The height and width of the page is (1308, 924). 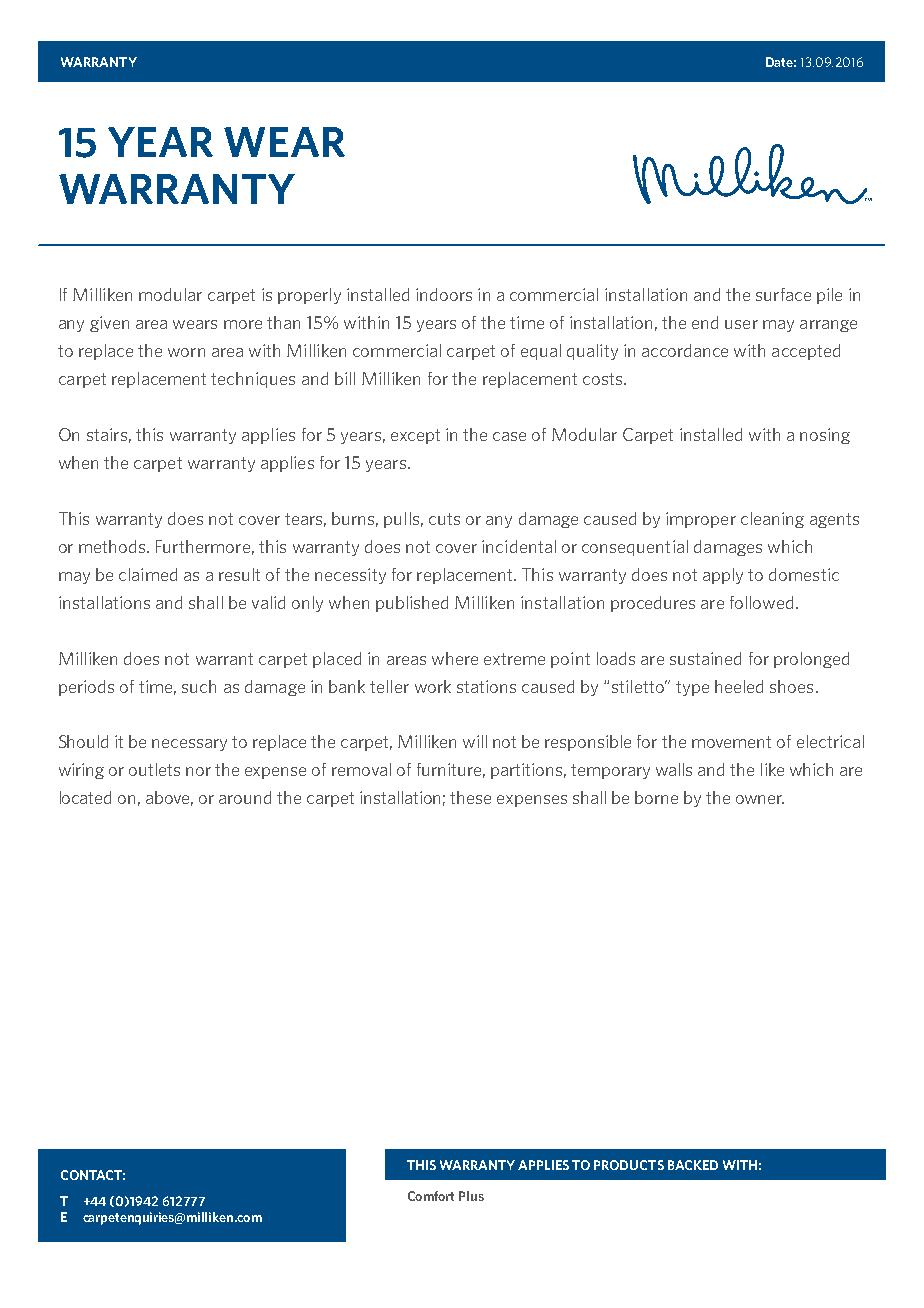 What do you see at coordinates (412, 604) in the page?
I see `published` at bounding box center [412, 604].
